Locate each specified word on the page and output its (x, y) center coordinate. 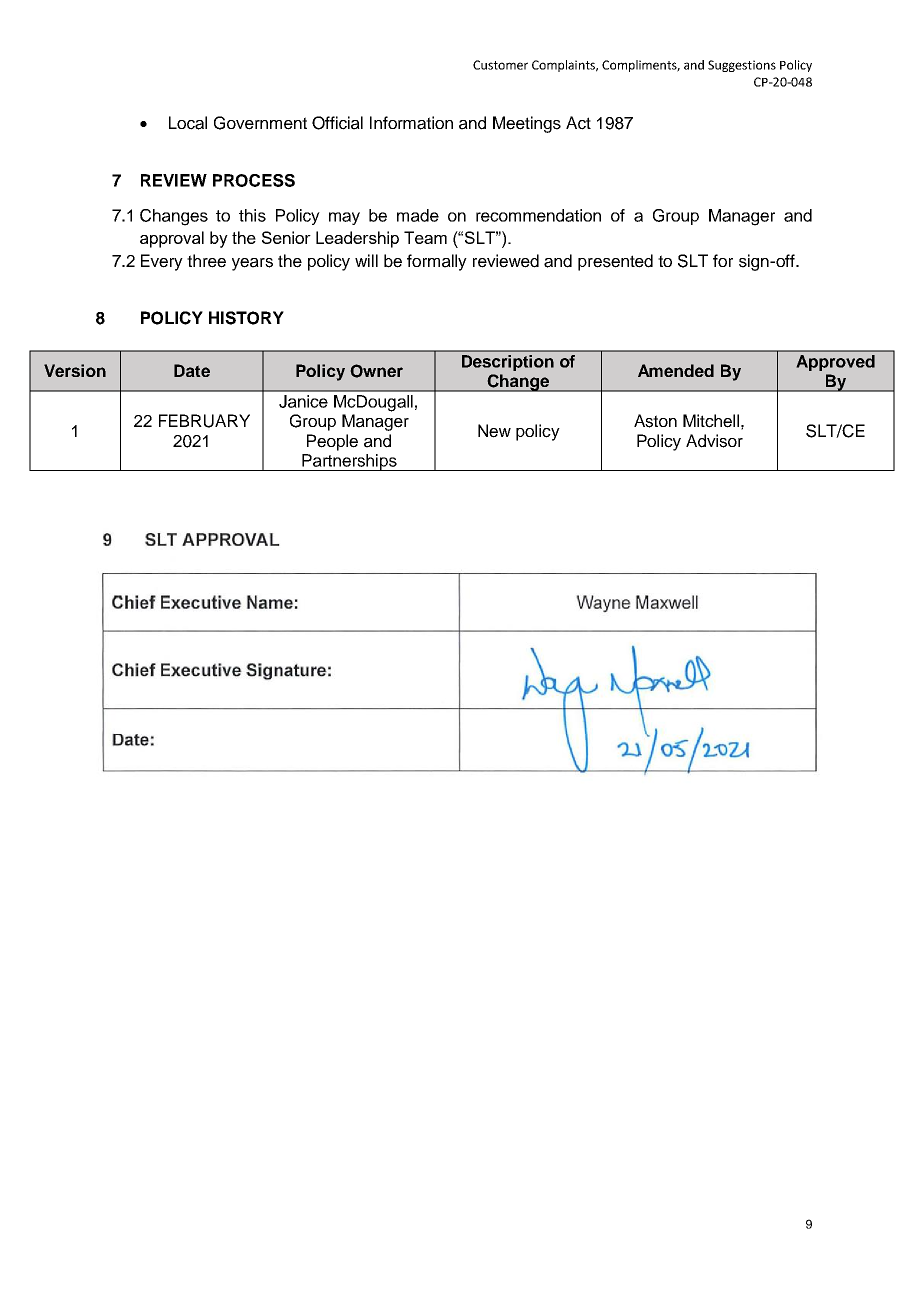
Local (188, 123)
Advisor (714, 441)
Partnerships (349, 462)
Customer (500, 65)
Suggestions (742, 66)
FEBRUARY (204, 421)
